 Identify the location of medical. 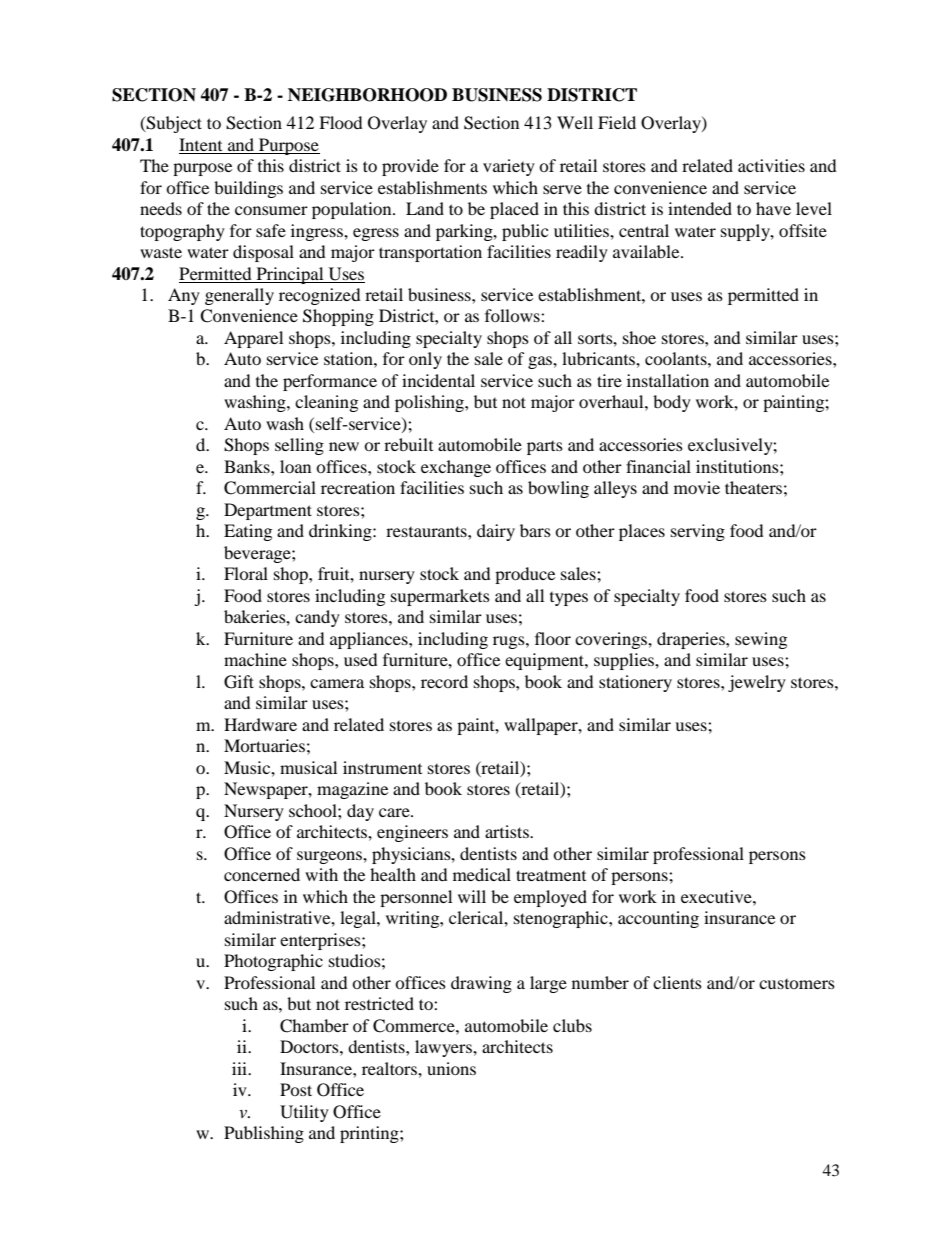
(482, 874).
